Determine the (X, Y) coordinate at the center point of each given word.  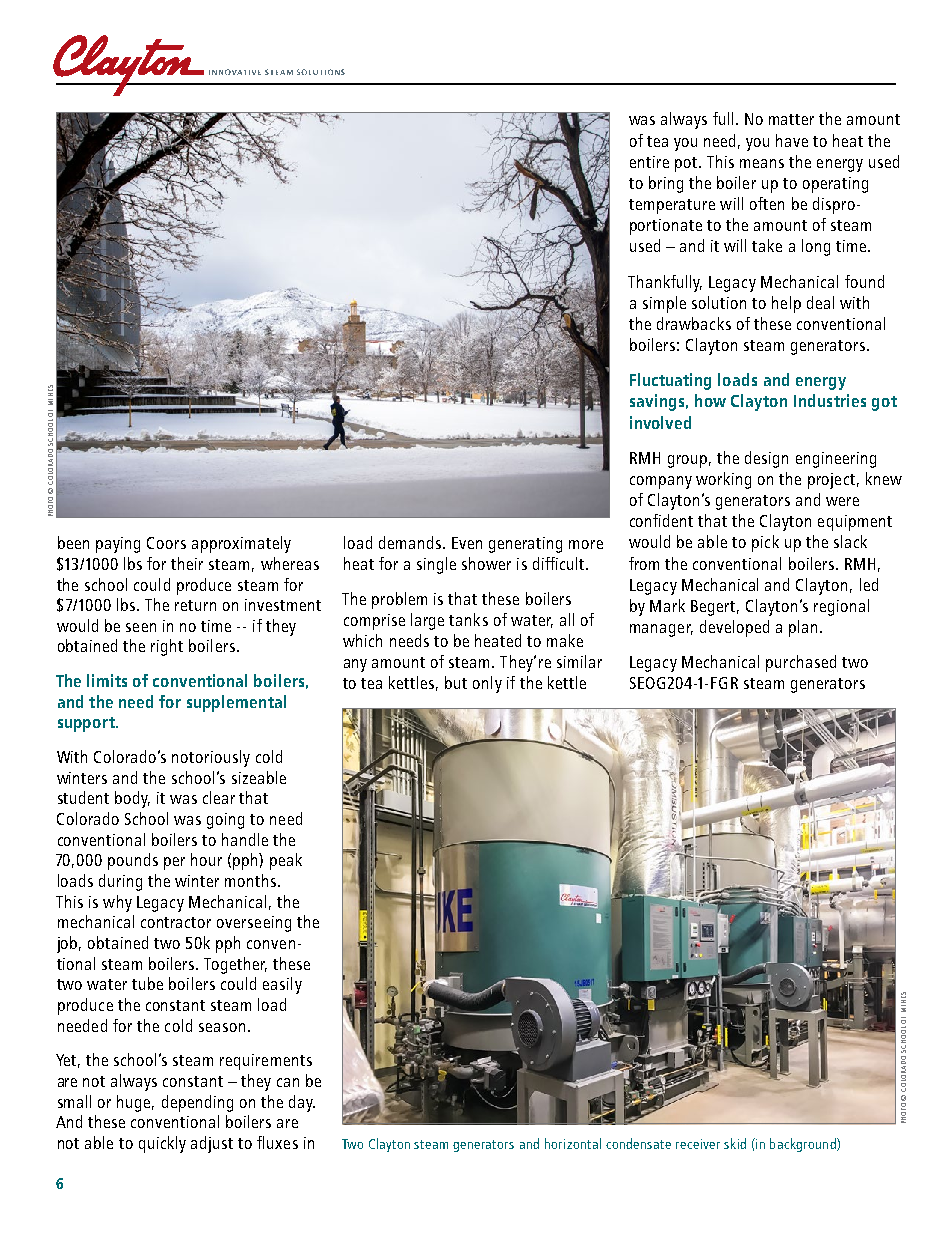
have (792, 140)
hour (206, 859)
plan (803, 628)
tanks (468, 619)
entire (649, 162)
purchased (801, 663)
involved (660, 422)
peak (286, 861)
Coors (166, 543)
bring (666, 184)
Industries (830, 400)
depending (197, 1103)
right (167, 647)
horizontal (573, 1143)
